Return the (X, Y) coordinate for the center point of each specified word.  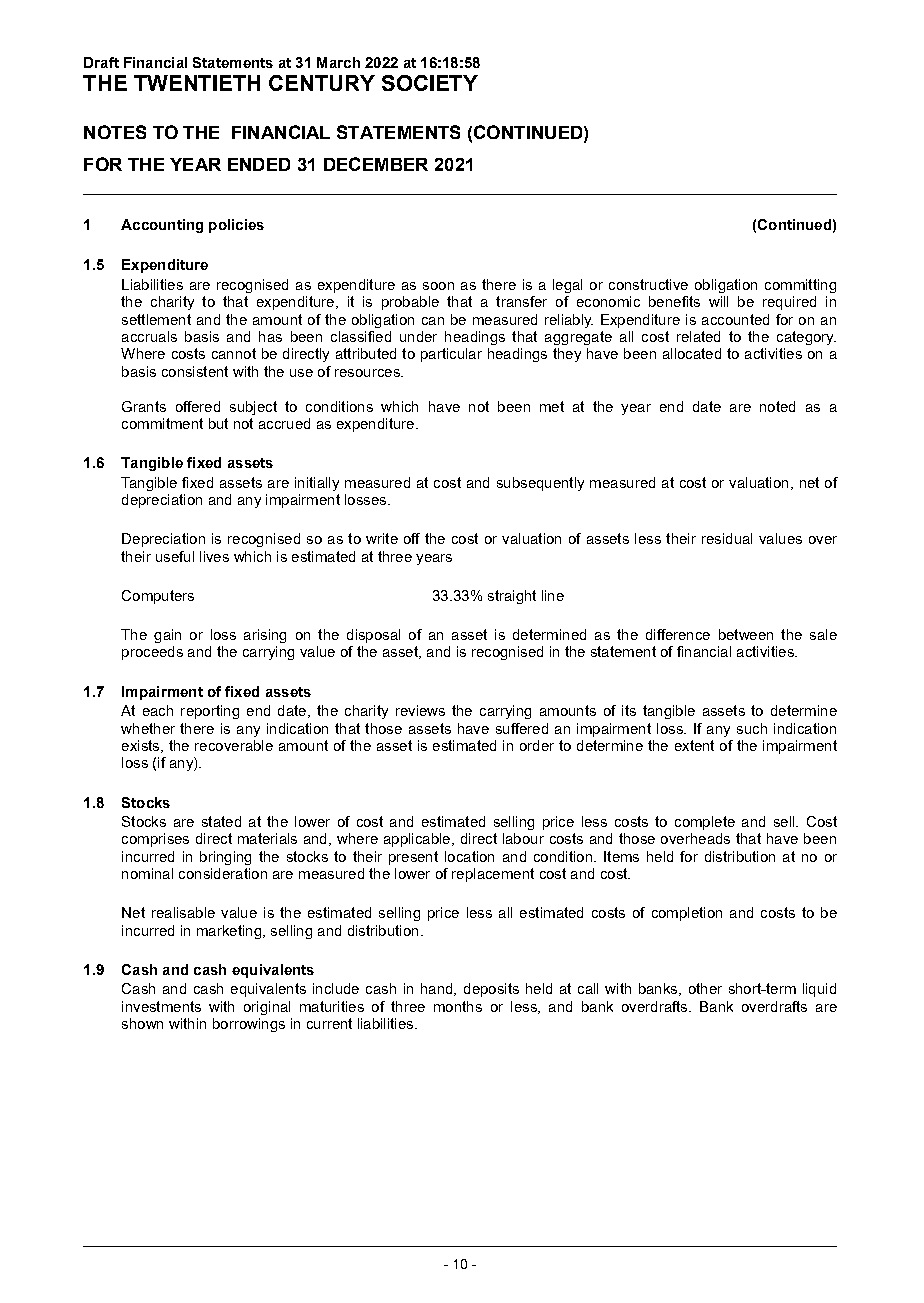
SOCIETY (430, 83)
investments (161, 1006)
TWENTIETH (197, 83)
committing (800, 286)
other (705, 988)
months (458, 1006)
